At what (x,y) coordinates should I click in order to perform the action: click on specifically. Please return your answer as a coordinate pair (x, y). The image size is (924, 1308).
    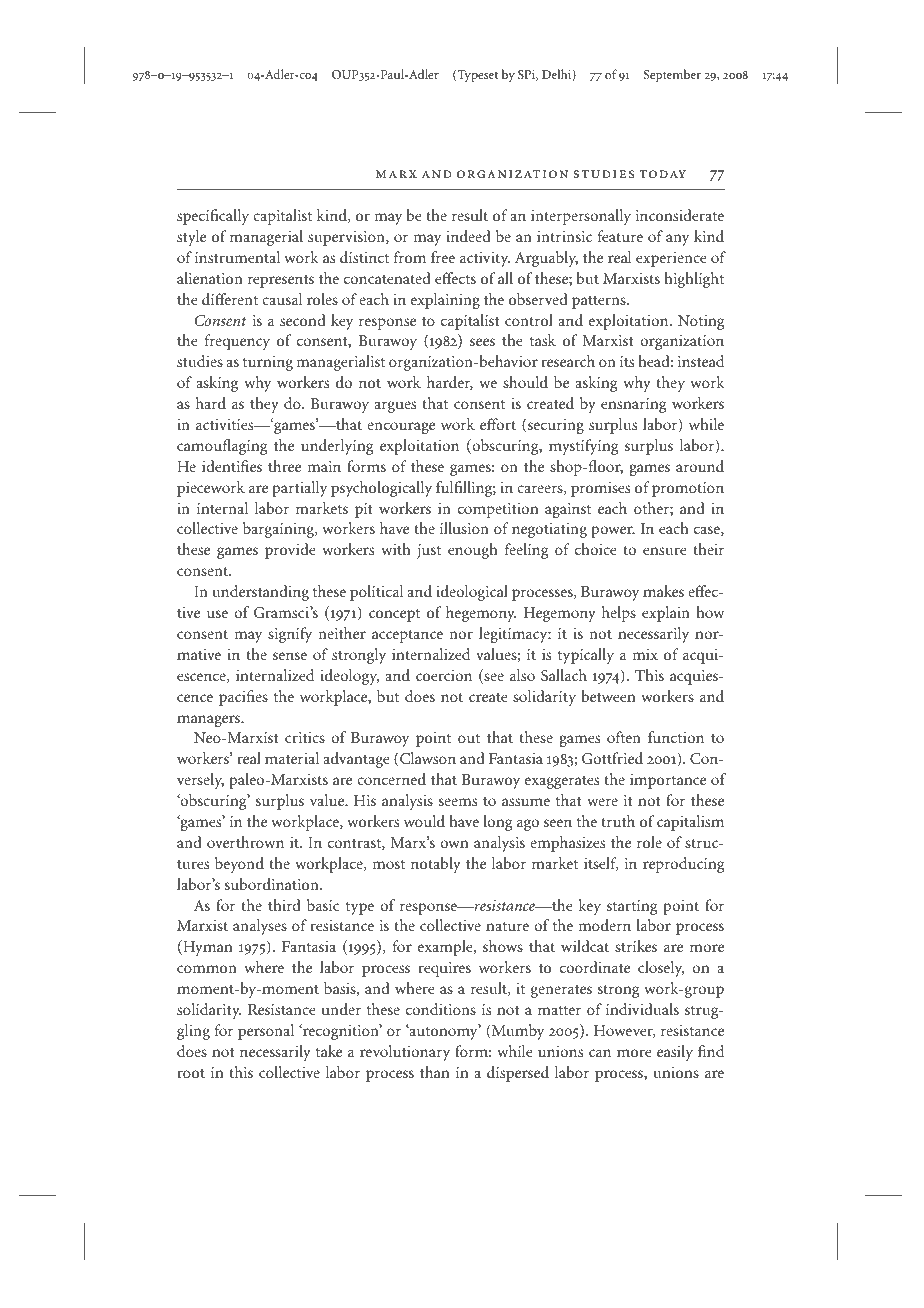
    Looking at the image, I should click on (213, 217).
